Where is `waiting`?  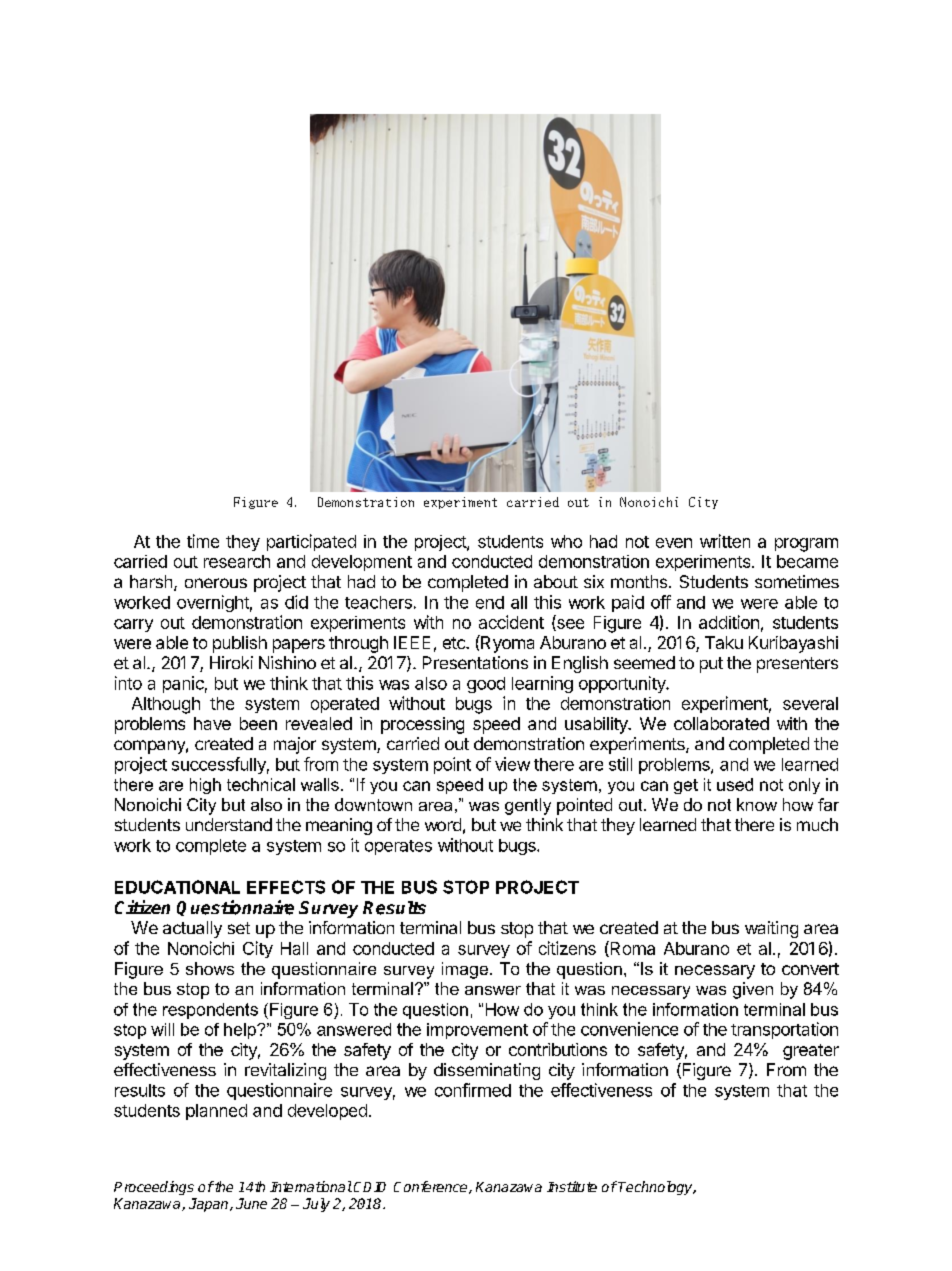 waiting is located at coordinates (771, 929).
